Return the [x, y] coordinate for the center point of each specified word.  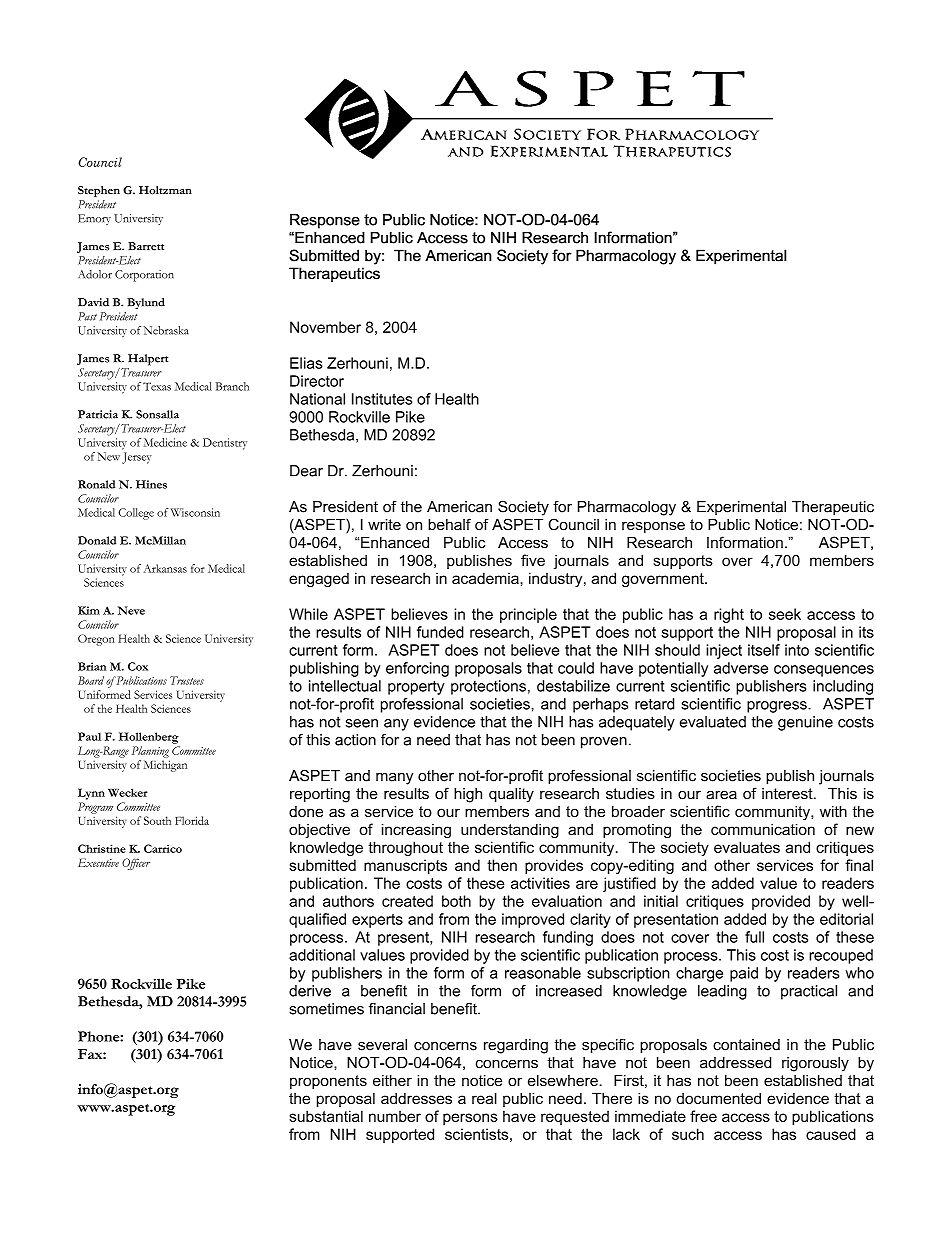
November [325, 327]
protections [488, 687]
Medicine [165, 442]
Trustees [187, 680]
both [456, 901]
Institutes [382, 399]
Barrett [146, 246]
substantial [326, 1116]
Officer [136, 864]
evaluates [747, 847]
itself [764, 650]
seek [785, 614]
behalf [449, 524]
